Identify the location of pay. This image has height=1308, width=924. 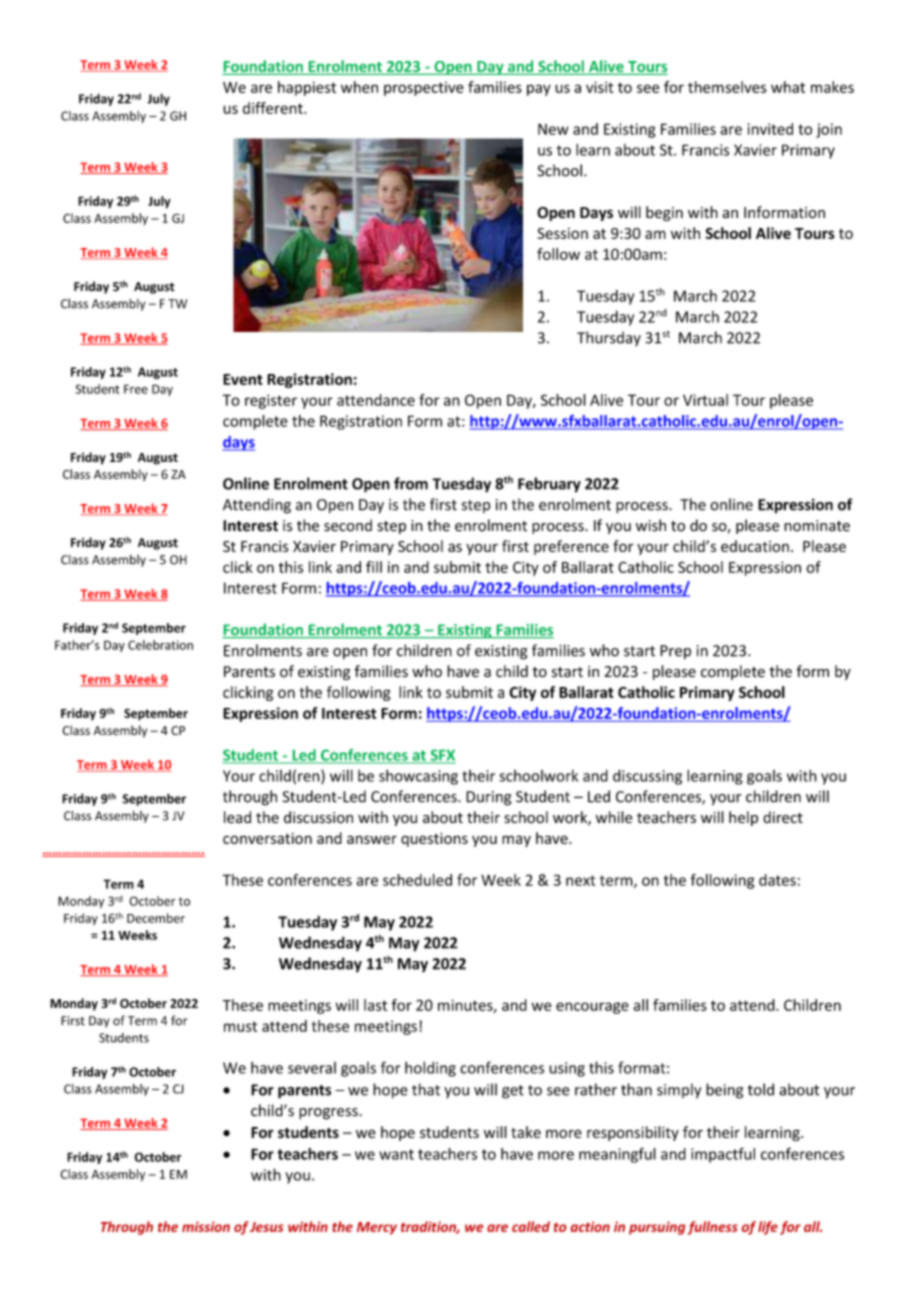
(539, 90).
